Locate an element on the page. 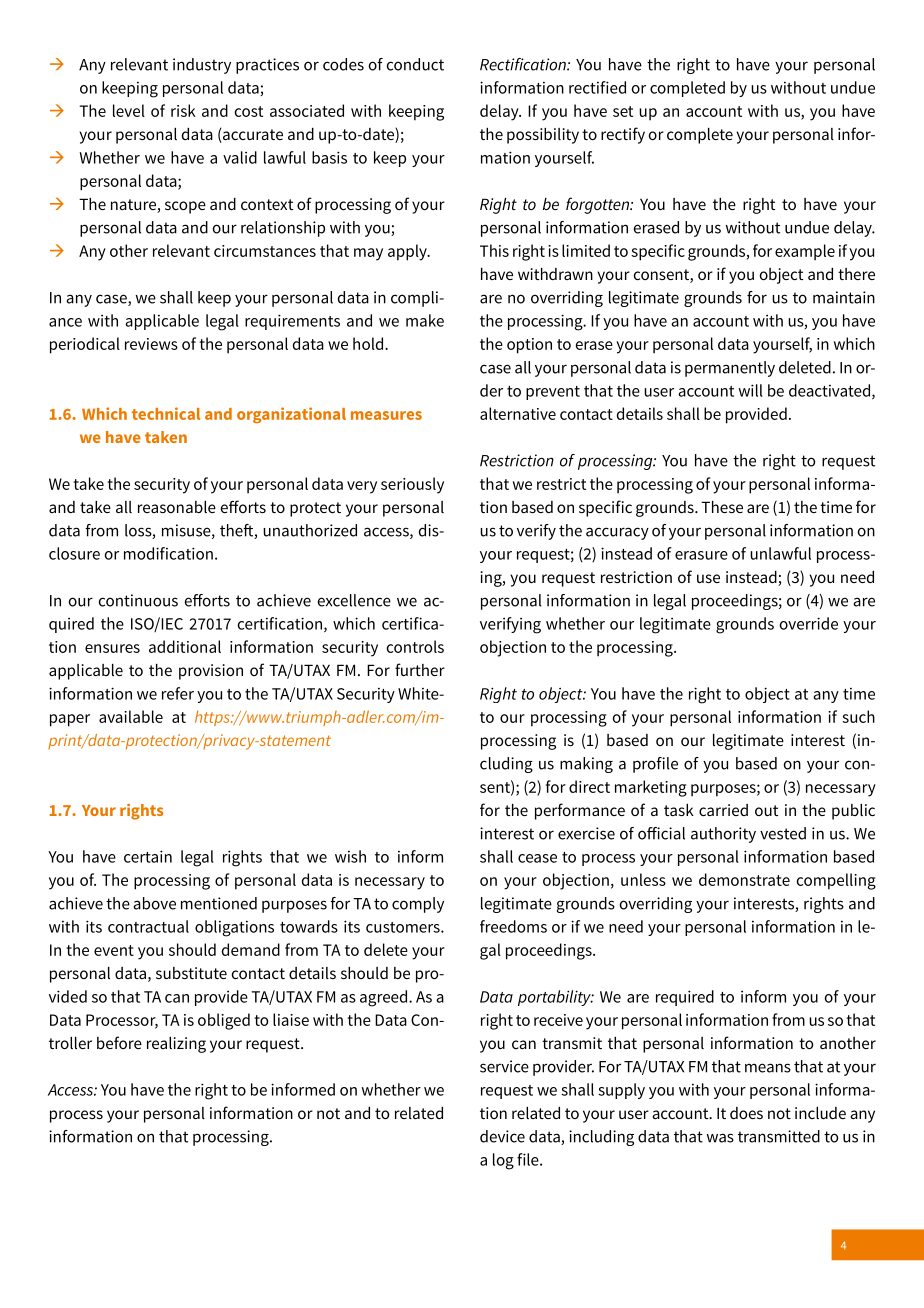 The image size is (924, 1308). conduct is located at coordinates (415, 64).
